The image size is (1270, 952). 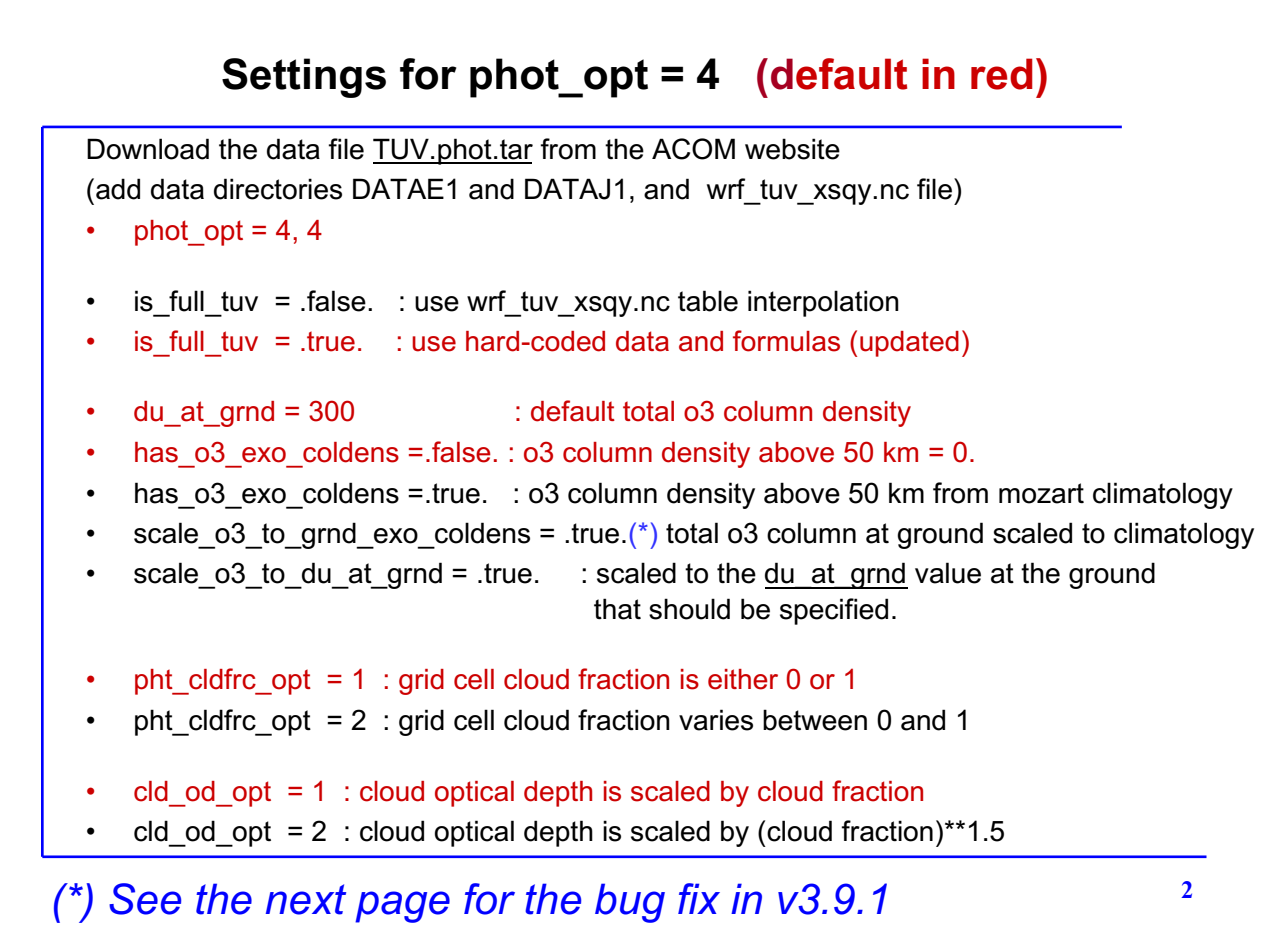 I want to click on next, so click(x=306, y=899).
